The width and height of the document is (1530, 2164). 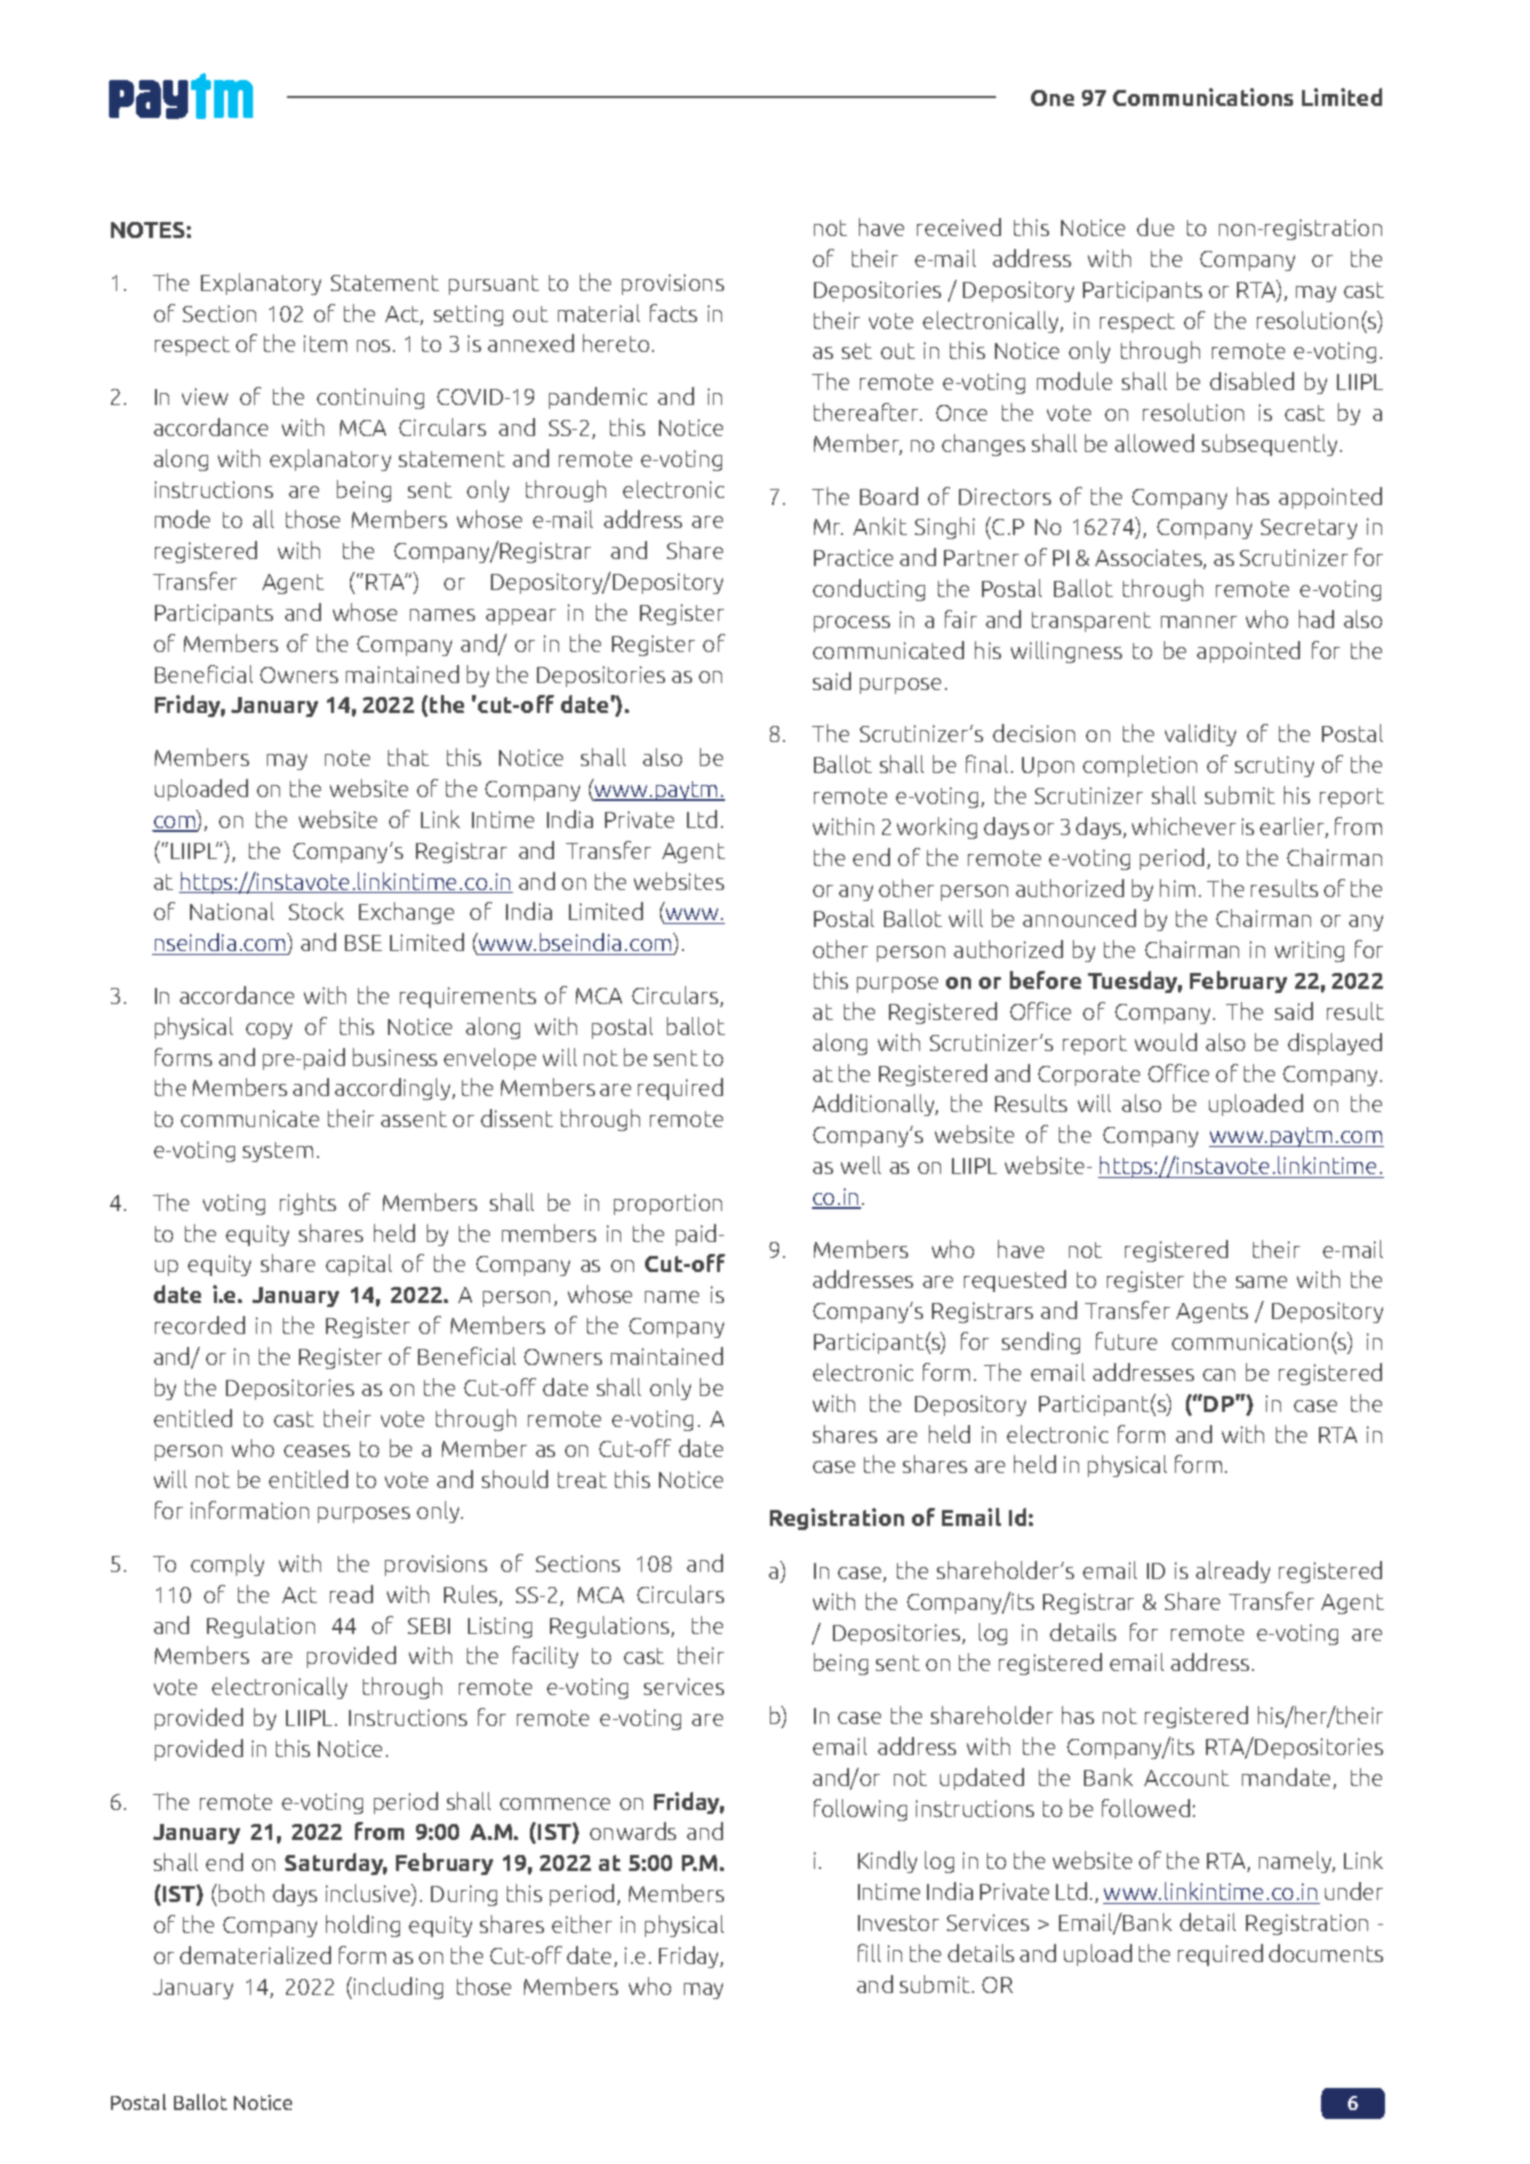 I want to click on documents, so click(x=1326, y=1953).
